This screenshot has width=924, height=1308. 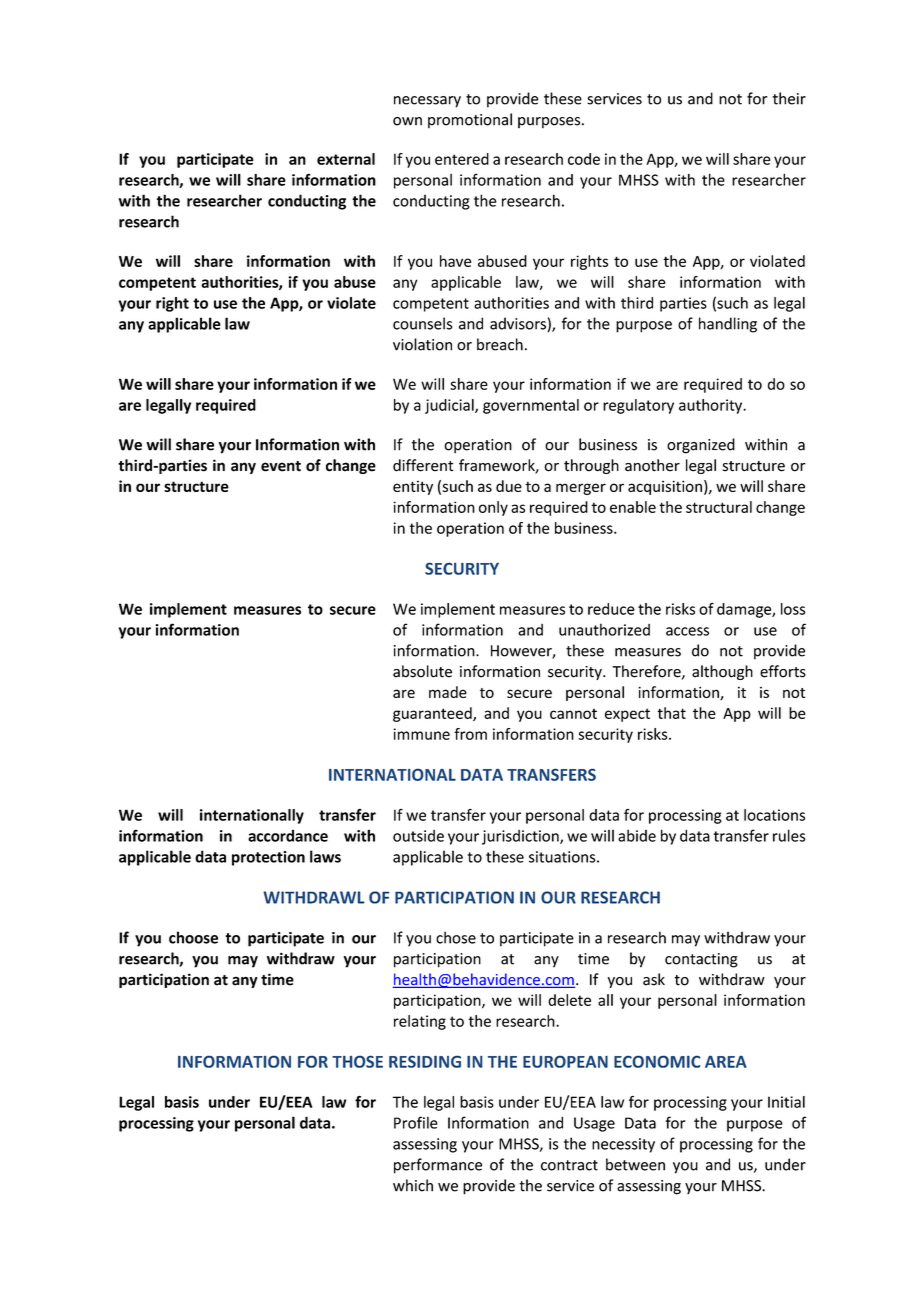 What do you see at coordinates (281, 466) in the screenshot?
I see `event` at bounding box center [281, 466].
